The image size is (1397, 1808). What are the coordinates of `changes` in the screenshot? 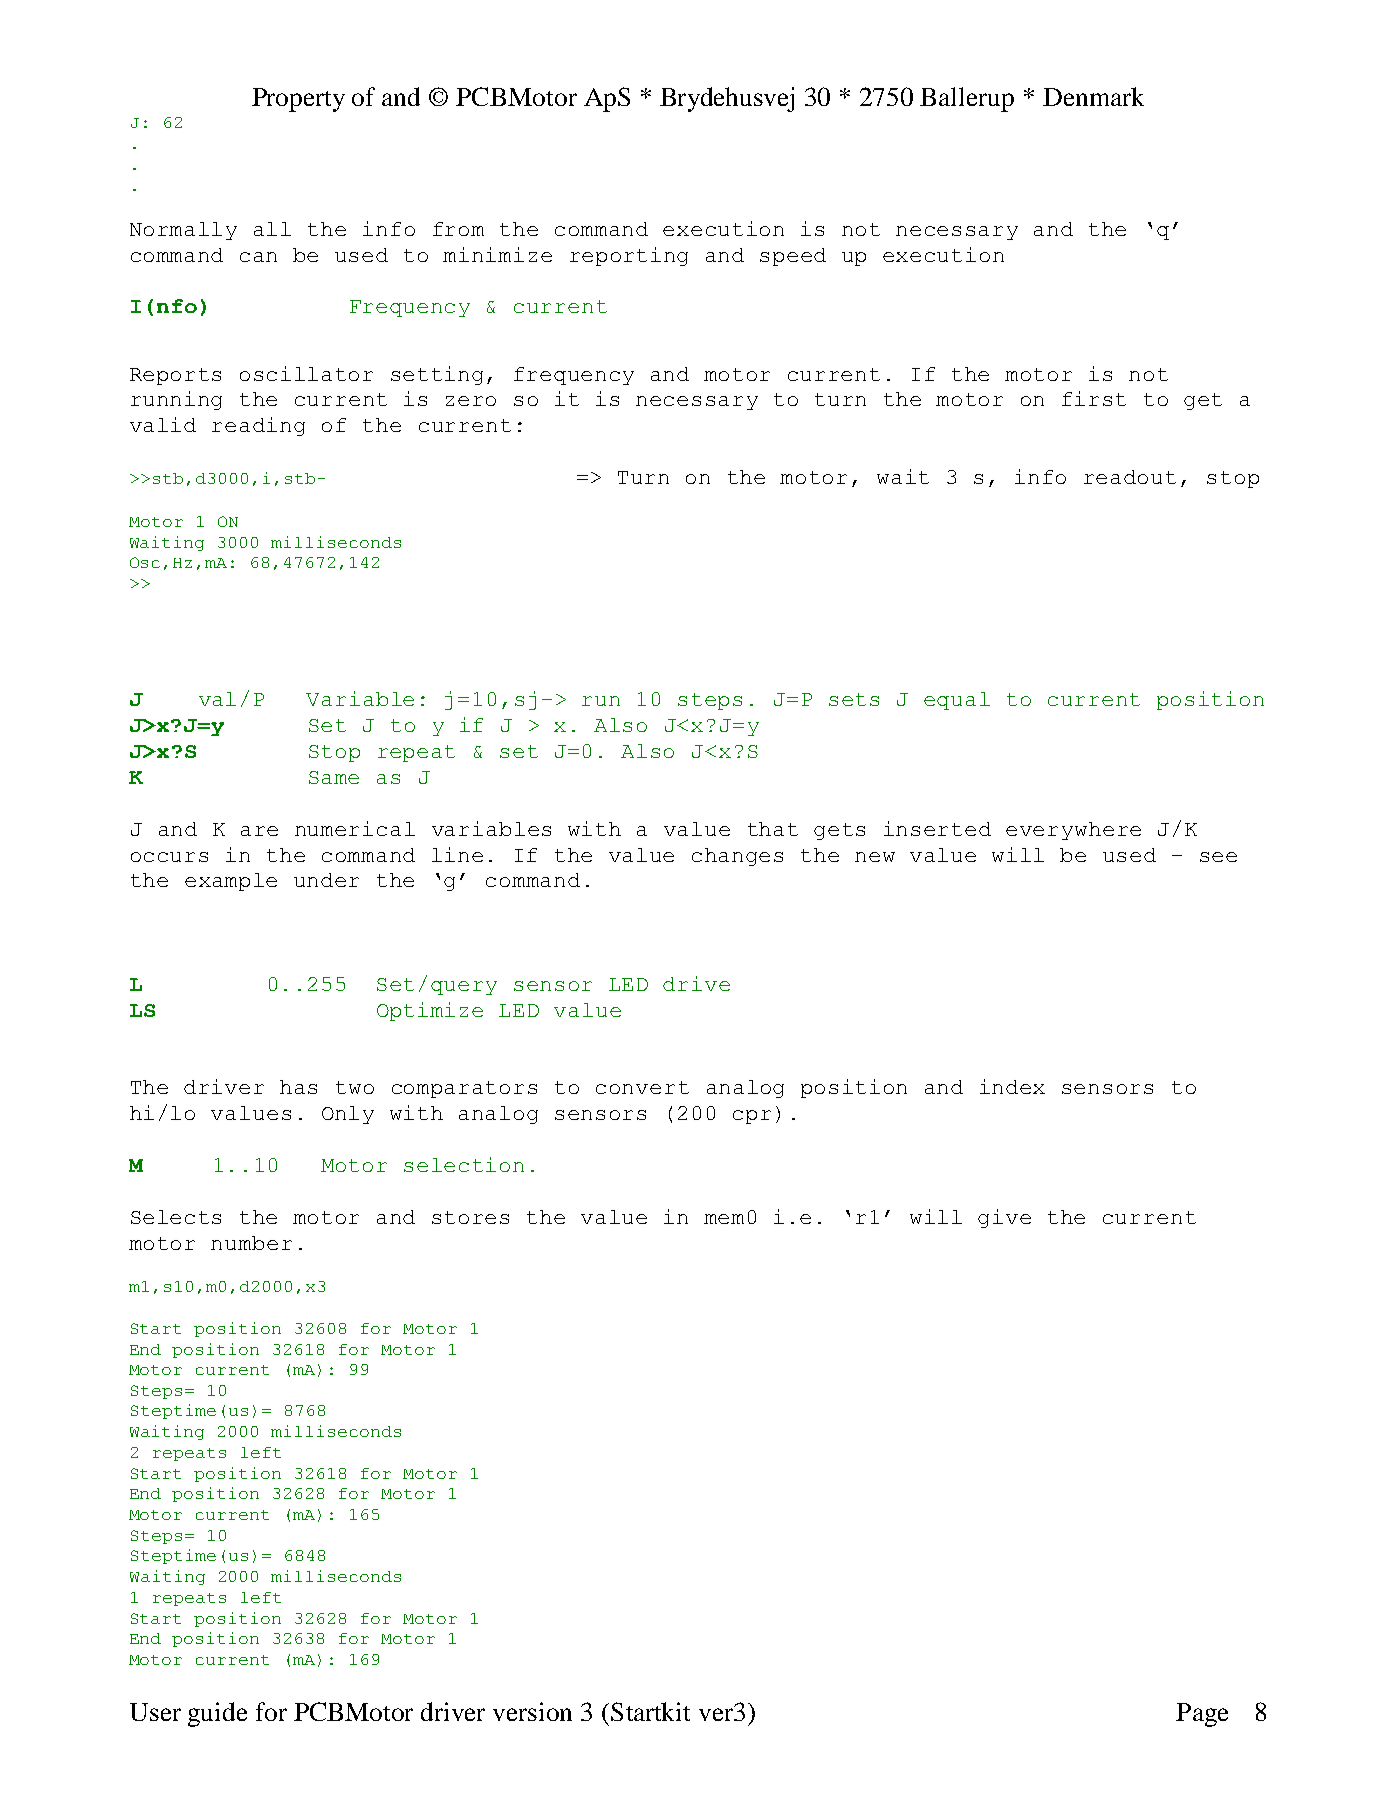 It's located at (737, 857).
